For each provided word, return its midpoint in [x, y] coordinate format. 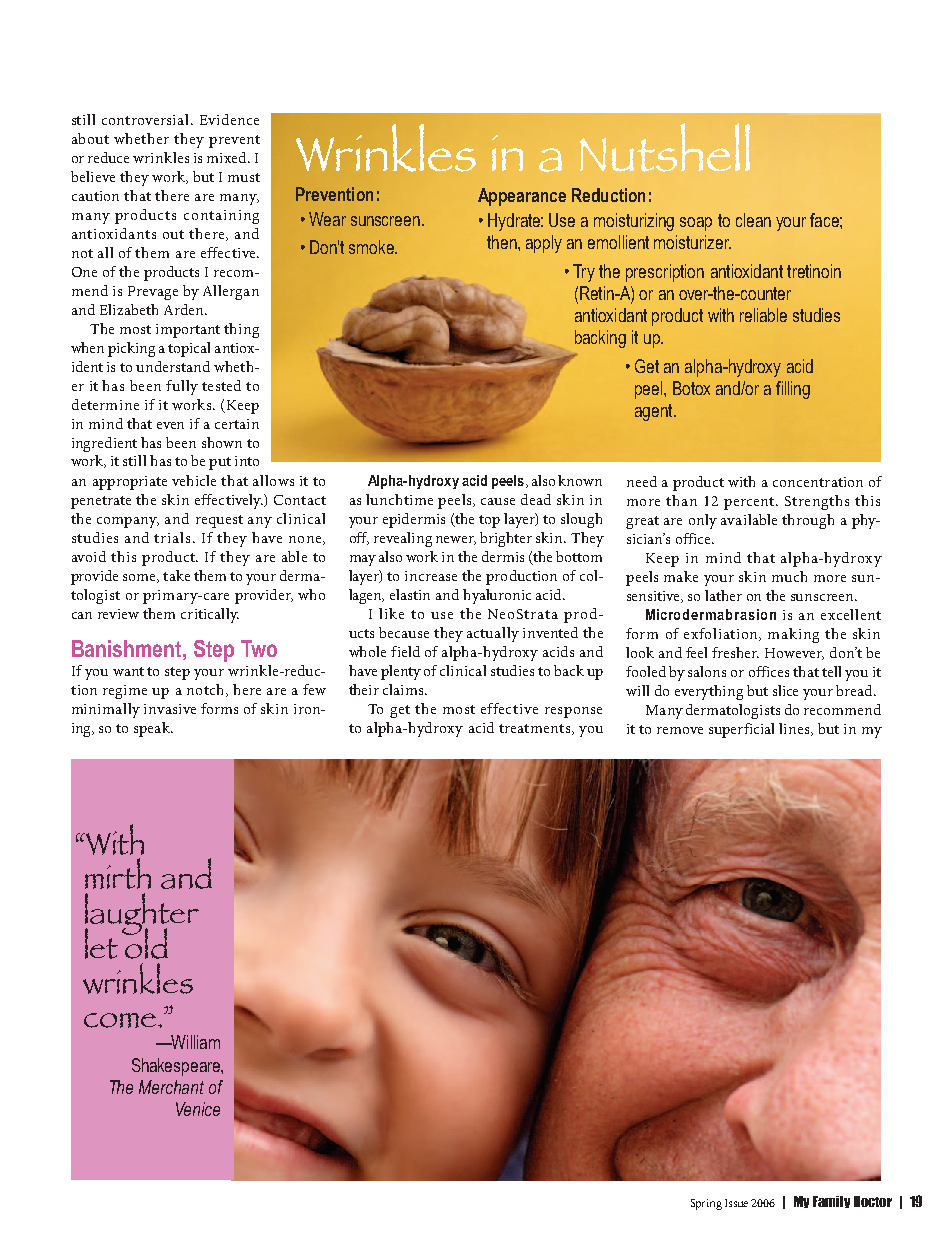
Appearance [522, 197]
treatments [536, 729]
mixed [228, 157]
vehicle [194, 480]
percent [750, 503]
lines [795, 729]
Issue [736, 1203]
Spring [706, 1204]
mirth [118, 873]
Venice [198, 1109]
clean [753, 220]
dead [536, 499]
